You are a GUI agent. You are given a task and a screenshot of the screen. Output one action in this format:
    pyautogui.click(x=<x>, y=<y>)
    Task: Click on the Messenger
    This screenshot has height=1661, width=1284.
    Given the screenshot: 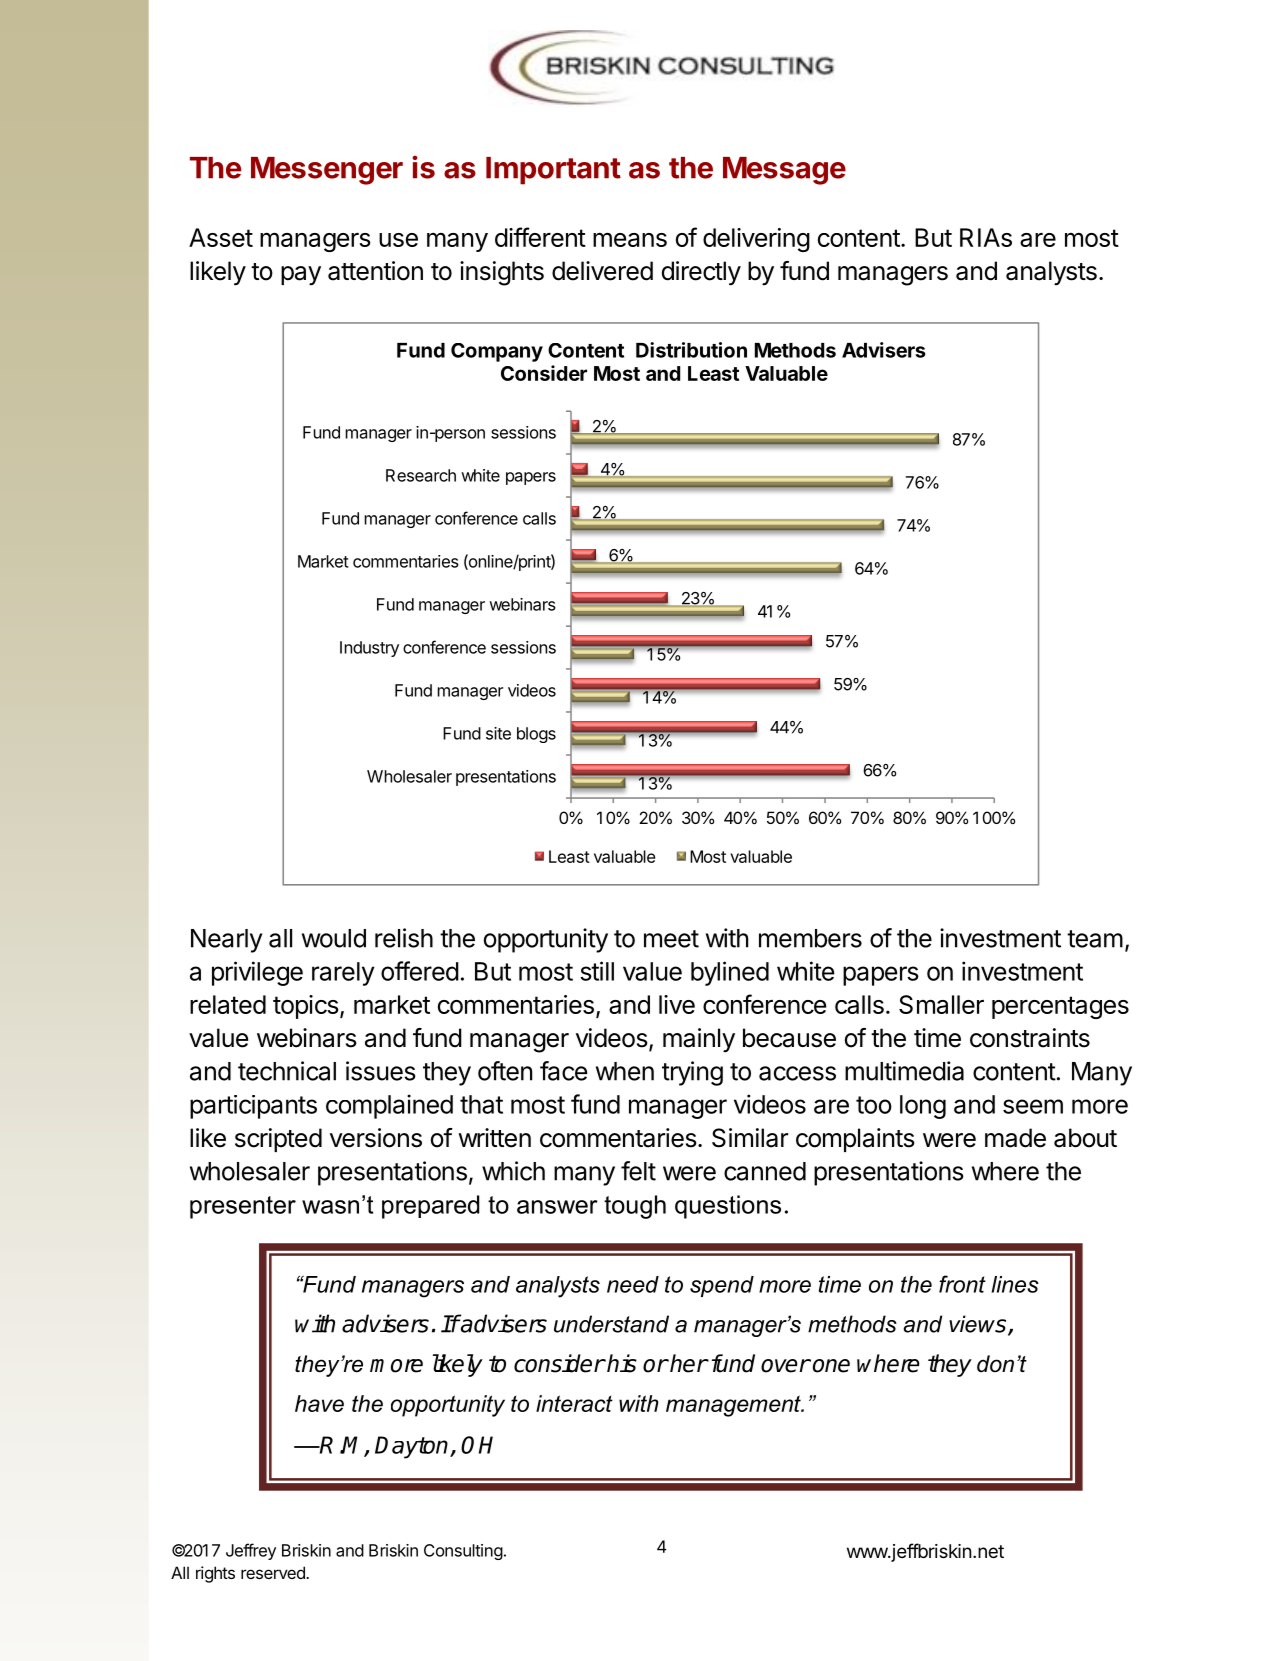 What is the action you would take?
    pyautogui.click(x=327, y=171)
